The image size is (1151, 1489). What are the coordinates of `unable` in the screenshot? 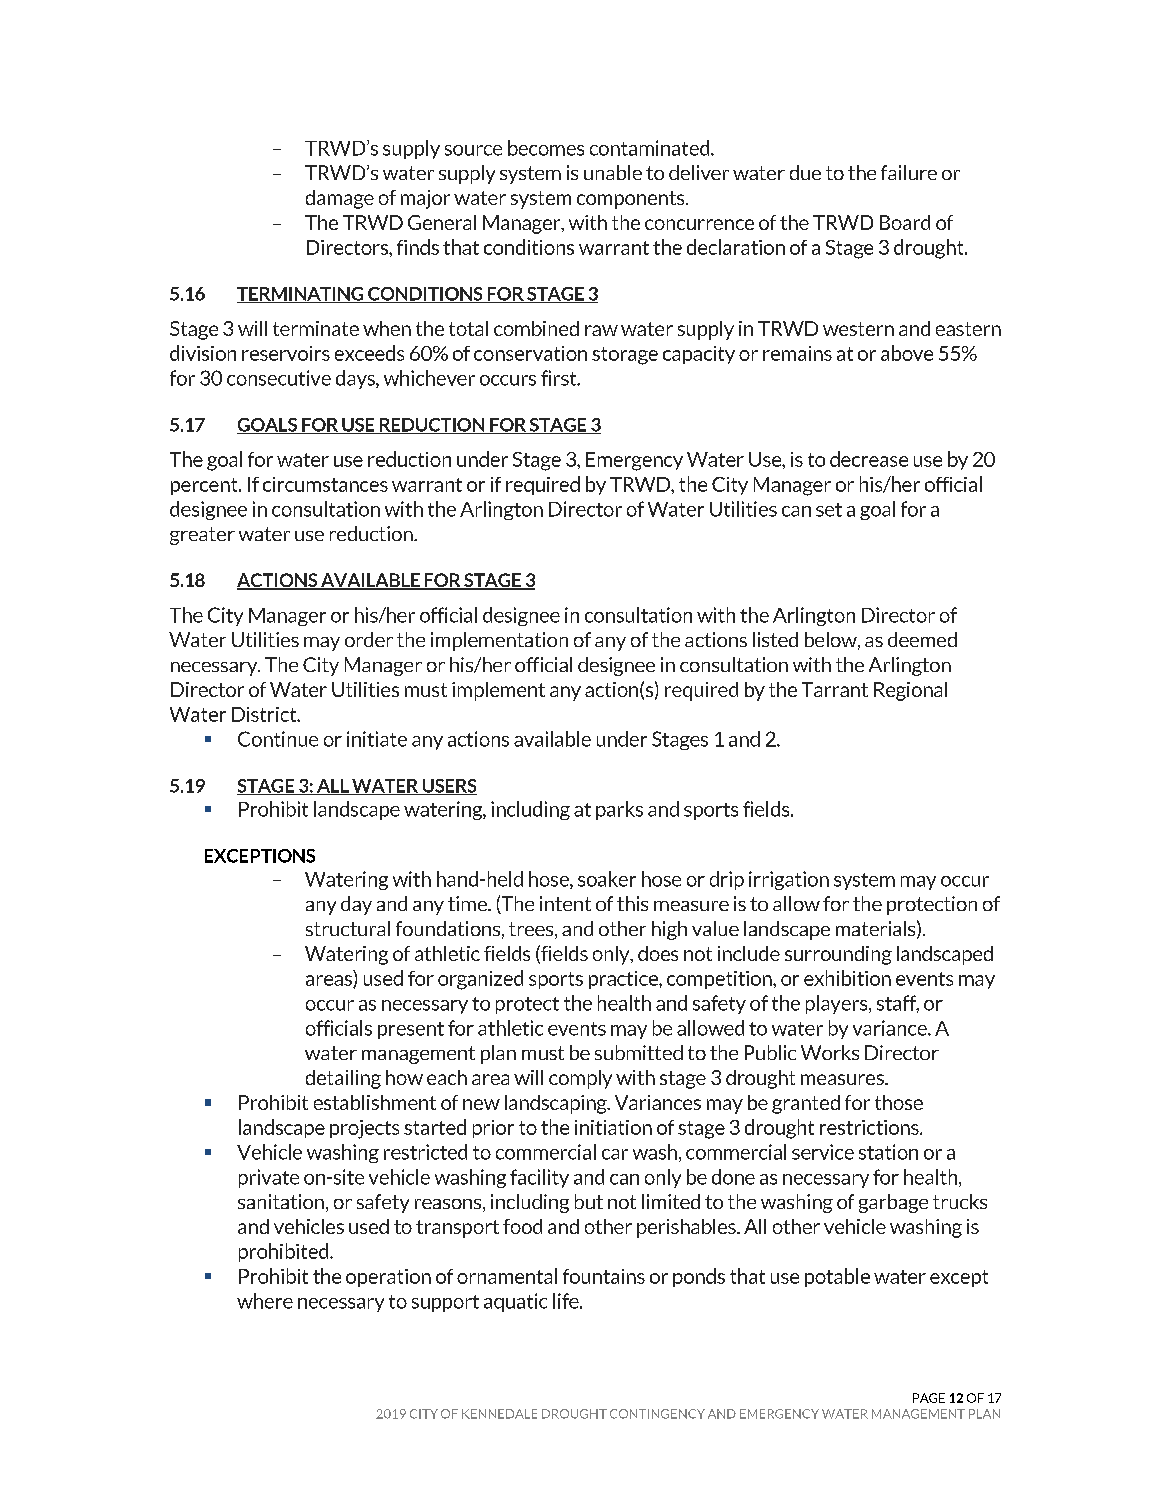 It's located at (613, 172).
